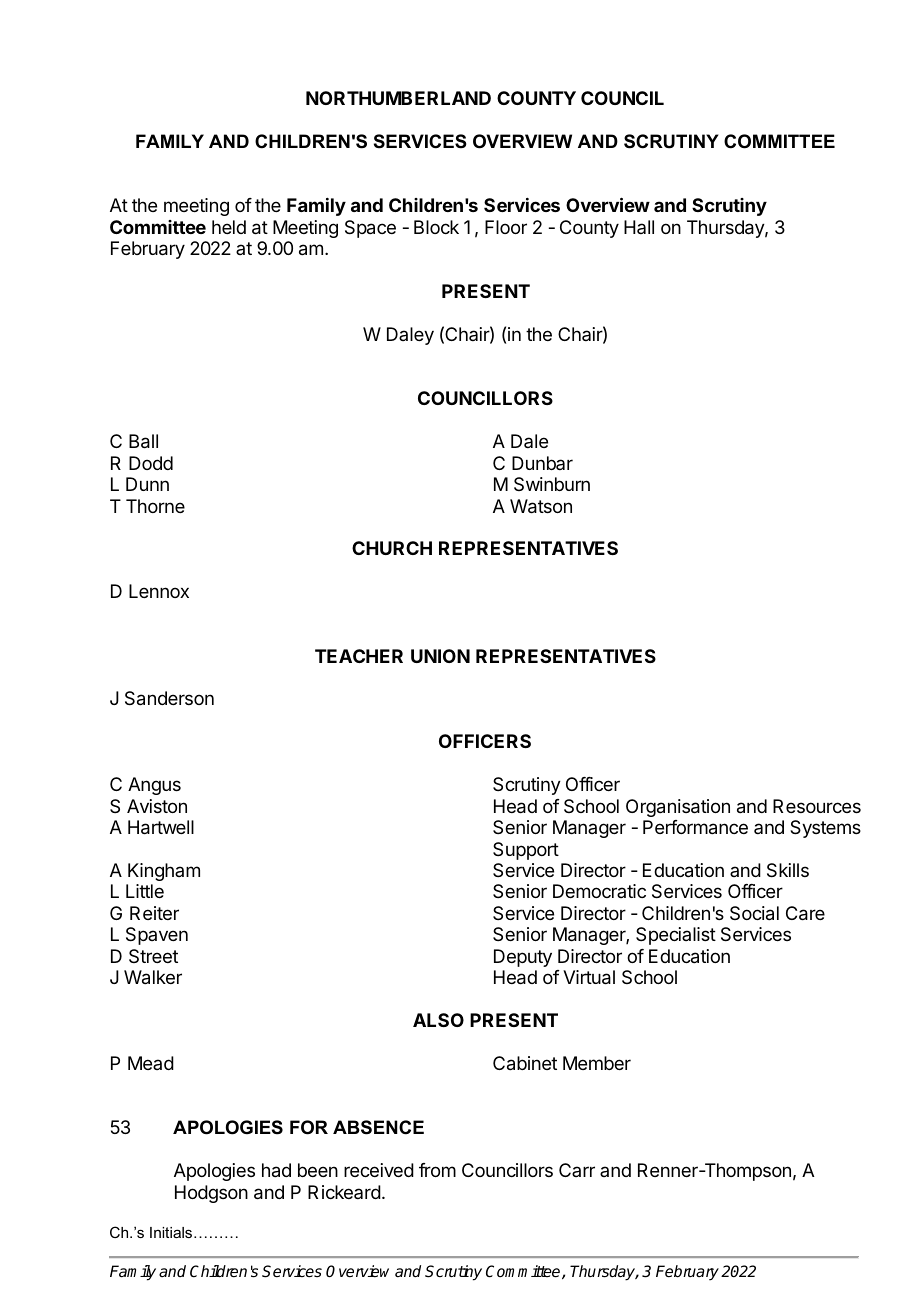 The width and height of the screenshot is (924, 1308). Describe the element at coordinates (437, 1170) in the screenshot. I see `from` at that location.
